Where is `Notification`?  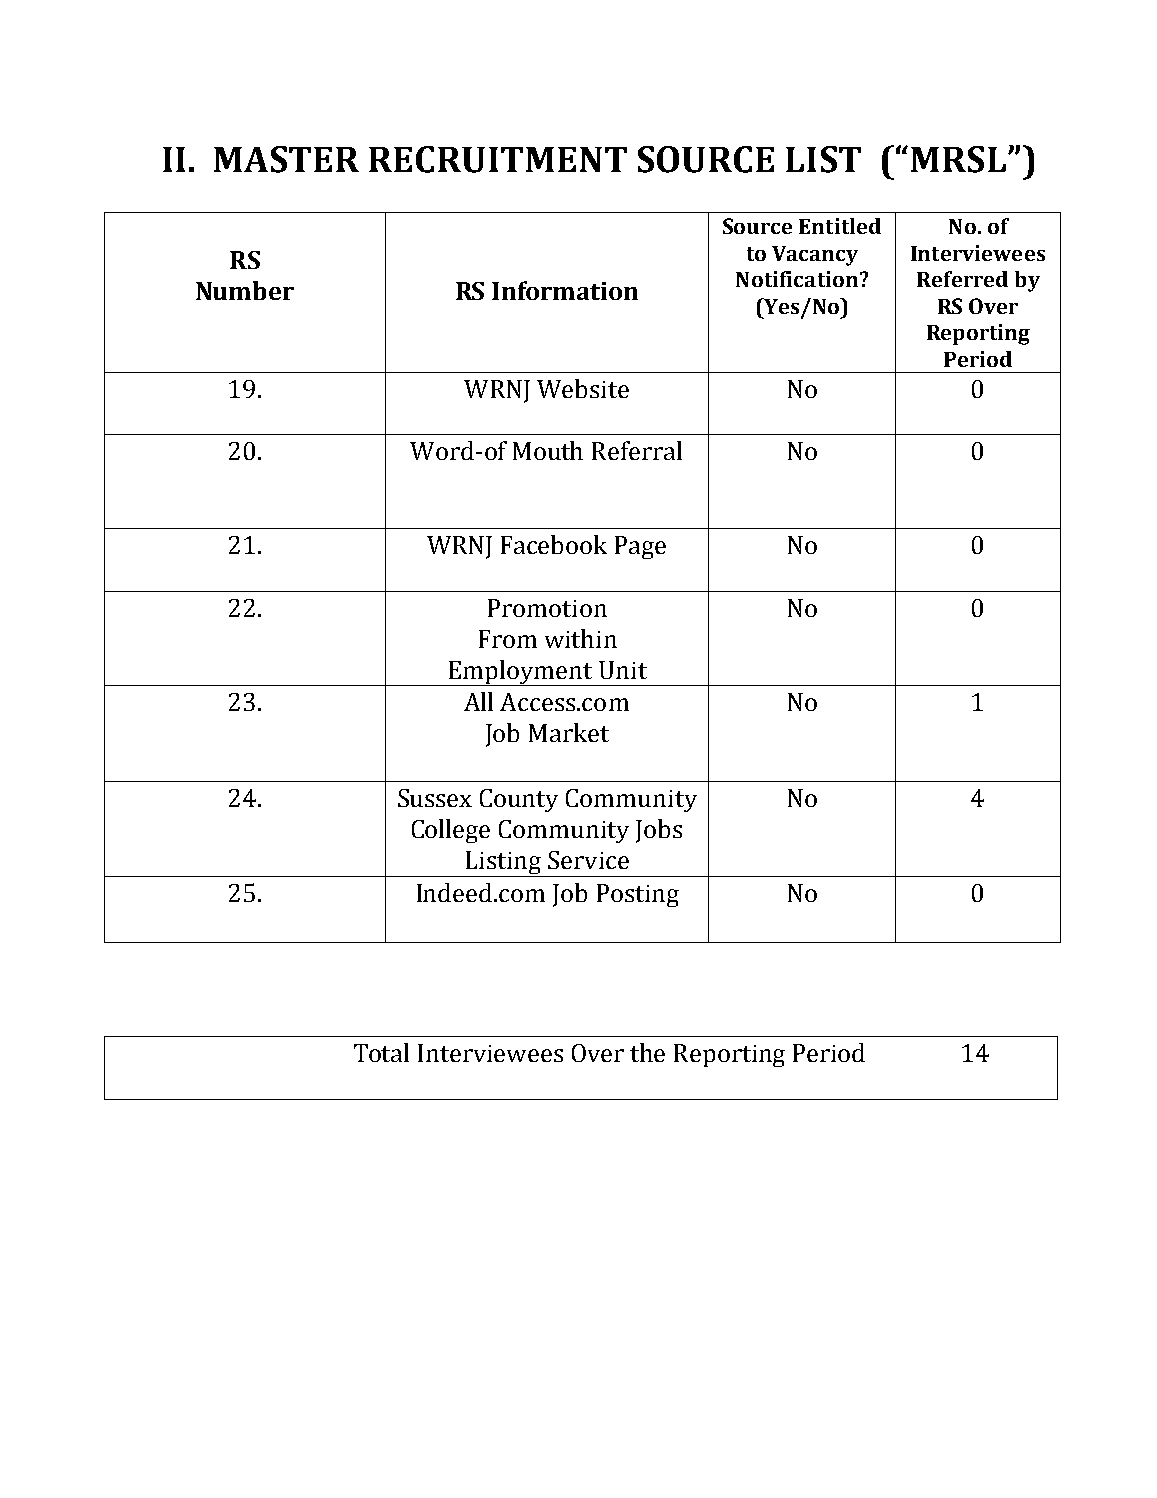
Notification is located at coordinates (797, 279).
